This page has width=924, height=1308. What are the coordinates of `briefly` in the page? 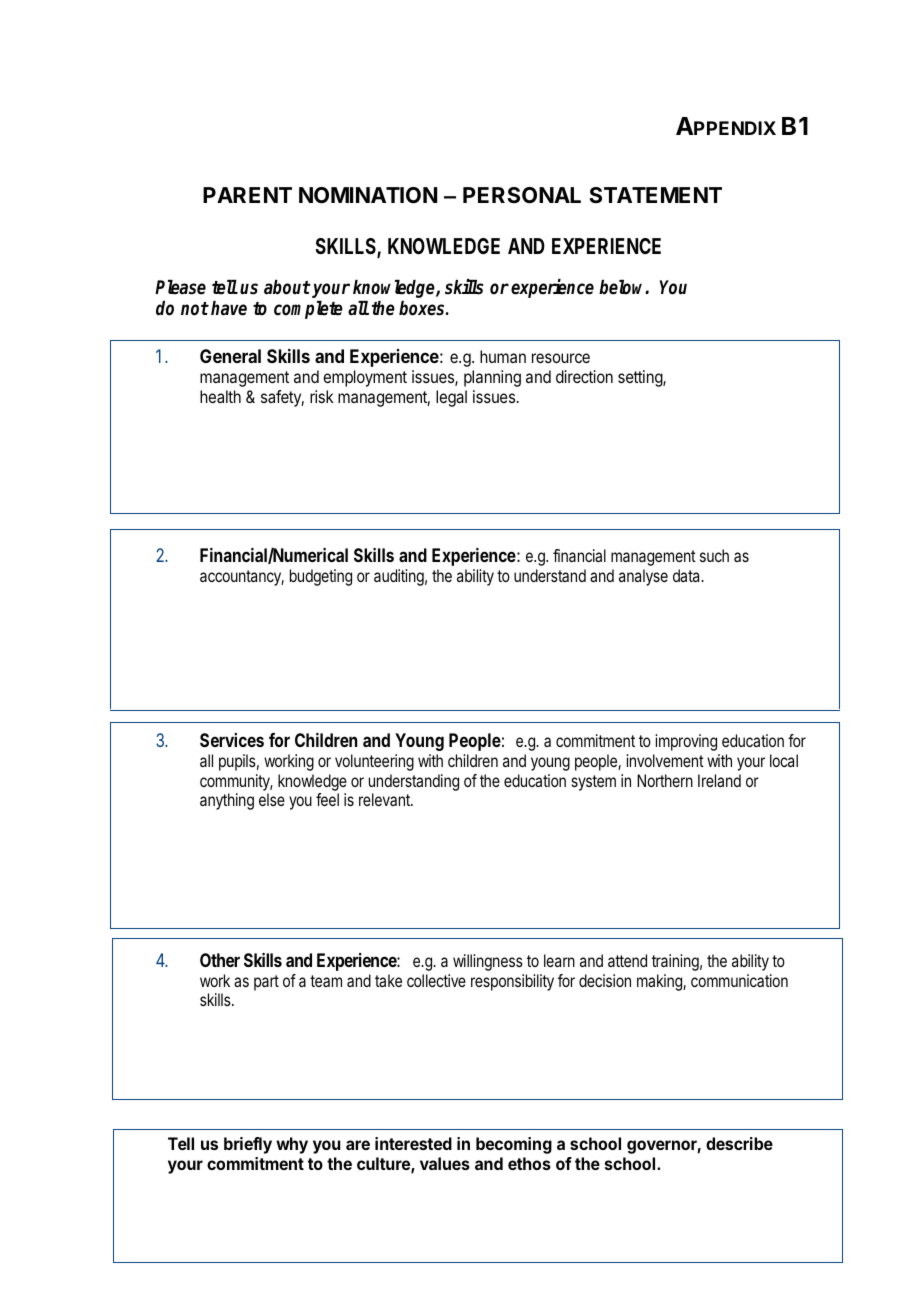 It's located at (248, 1145).
